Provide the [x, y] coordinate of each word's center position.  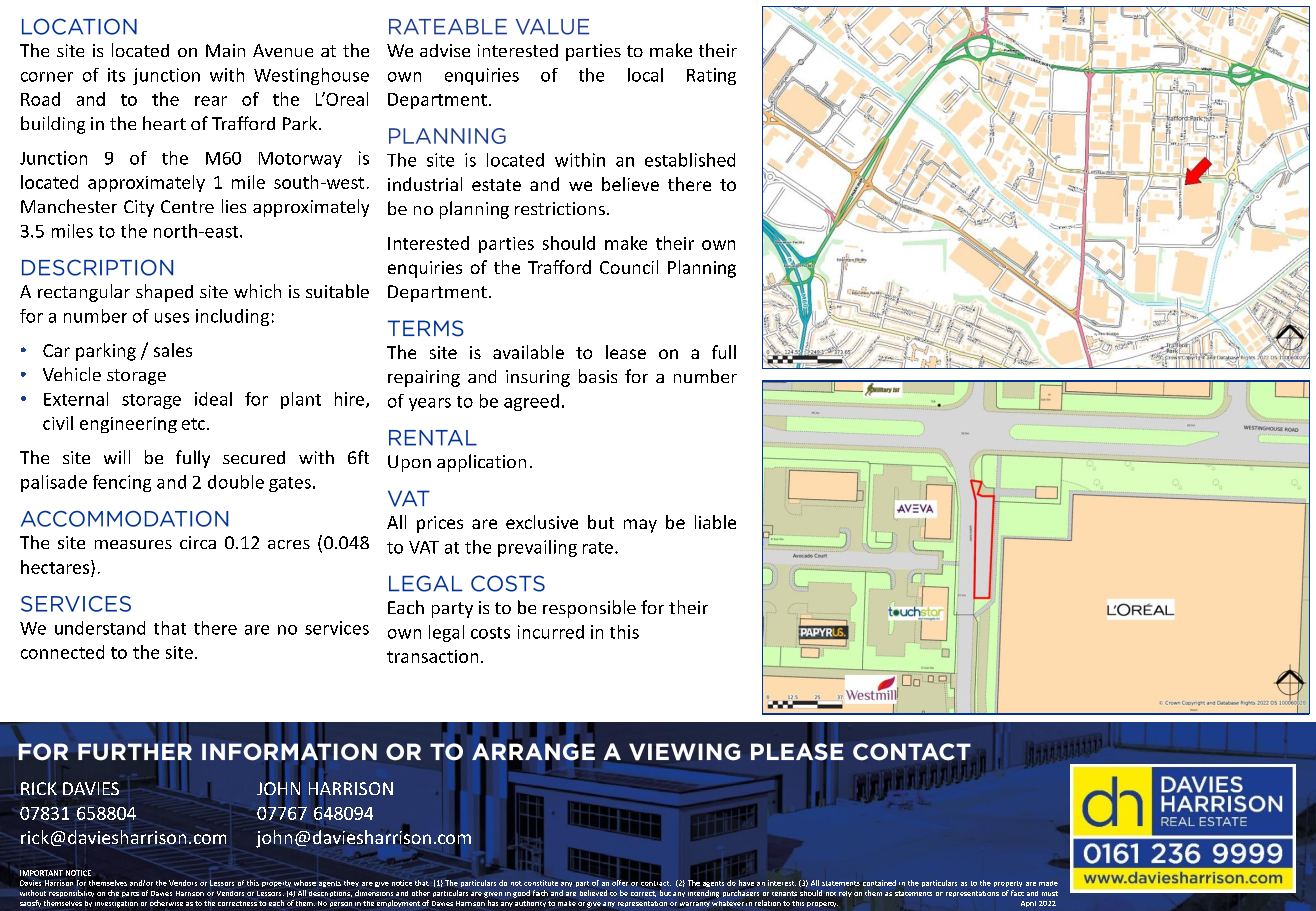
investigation [116, 904]
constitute [541, 883]
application [481, 463]
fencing [122, 483]
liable [715, 522]
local [645, 75]
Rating [711, 76]
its [116, 75]
